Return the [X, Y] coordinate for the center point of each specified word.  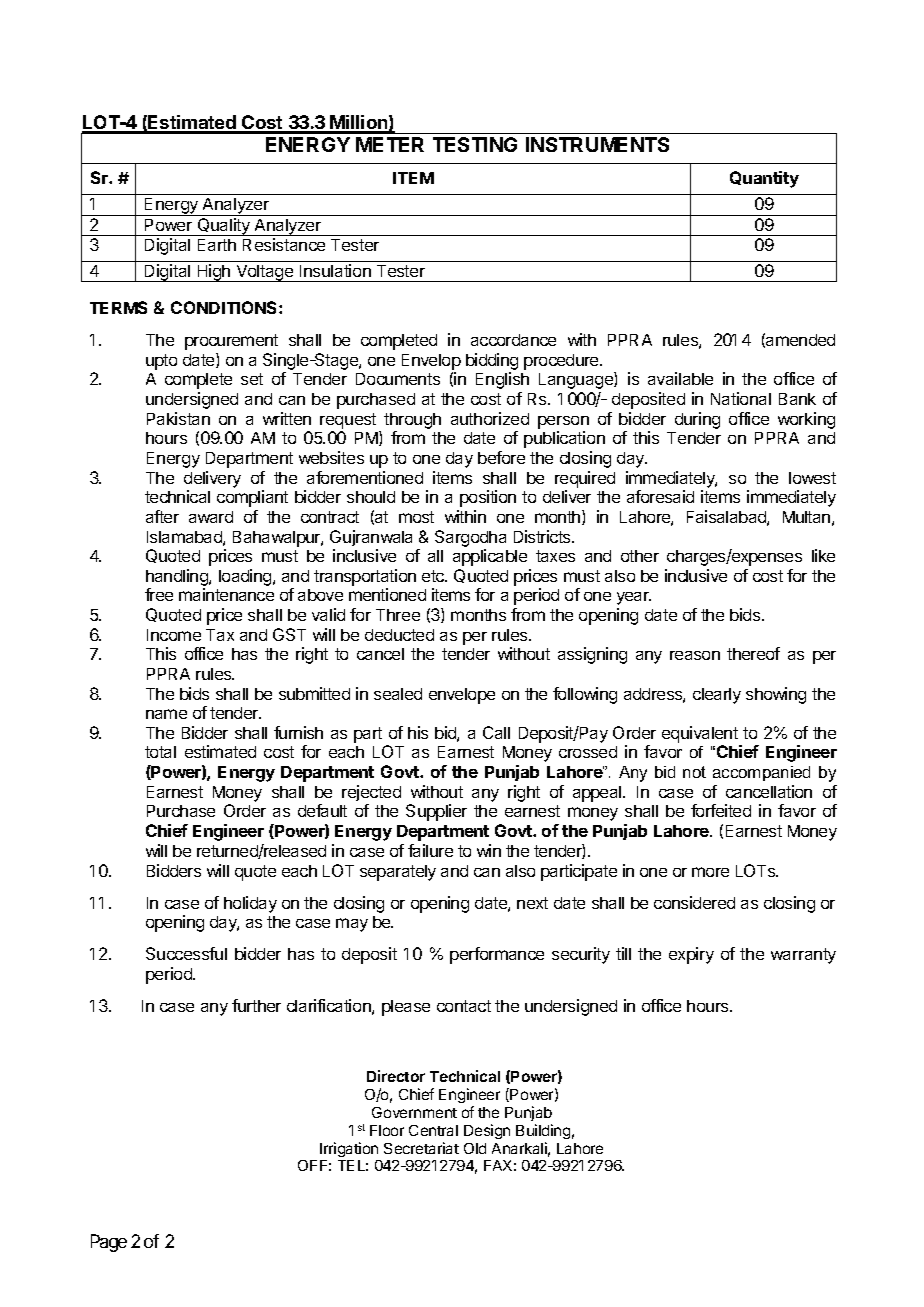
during [697, 420]
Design [487, 1131]
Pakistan [178, 418]
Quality [224, 227]
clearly [717, 696]
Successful [186, 953]
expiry [691, 955]
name [166, 714]
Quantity [764, 179]
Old [475, 1148]
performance [497, 955]
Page [109, 1243]
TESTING [475, 144]
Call [496, 732]
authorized [490, 418]
